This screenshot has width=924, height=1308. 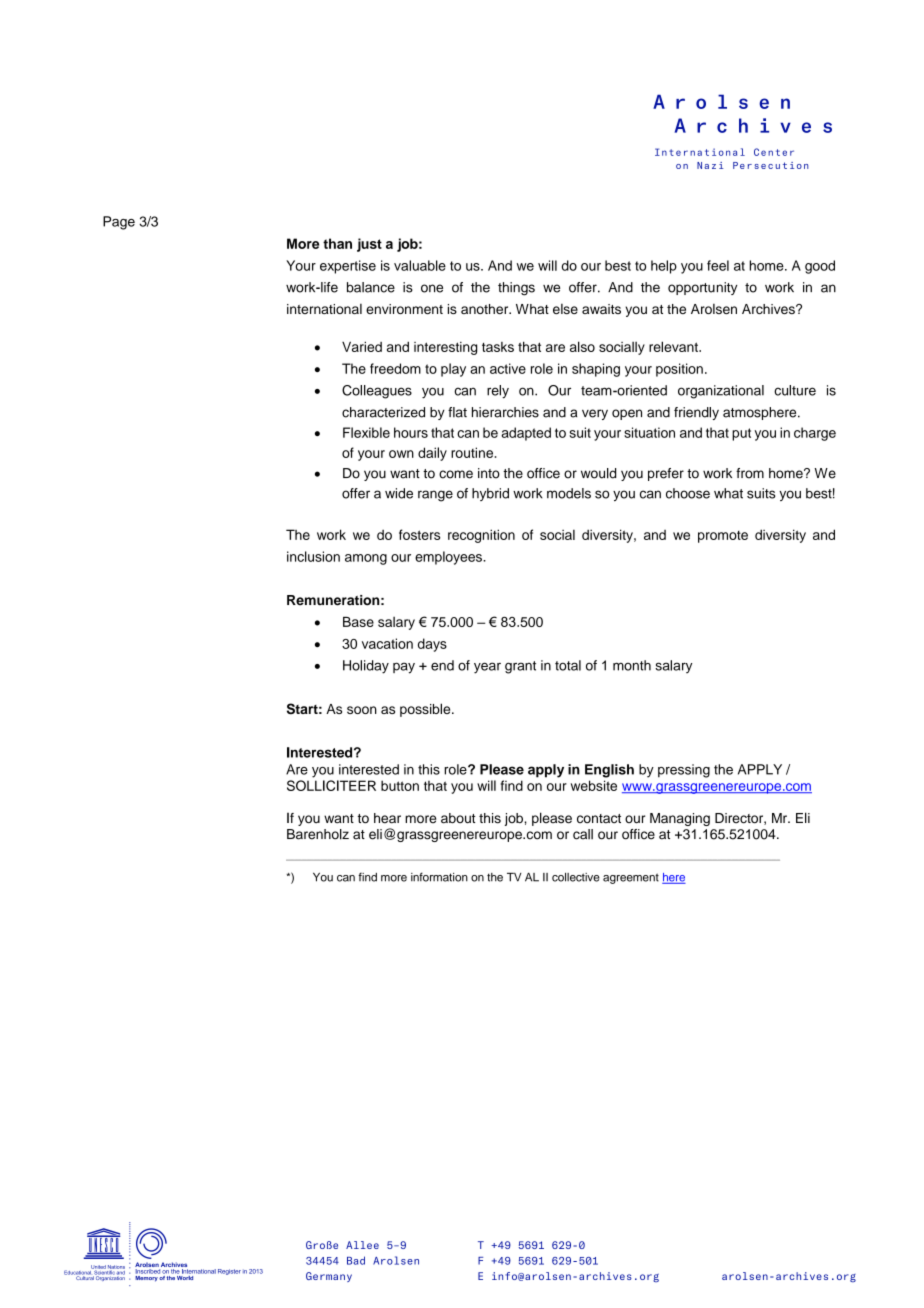 What do you see at coordinates (387, 818) in the screenshot?
I see `hear` at bounding box center [387, 818].
